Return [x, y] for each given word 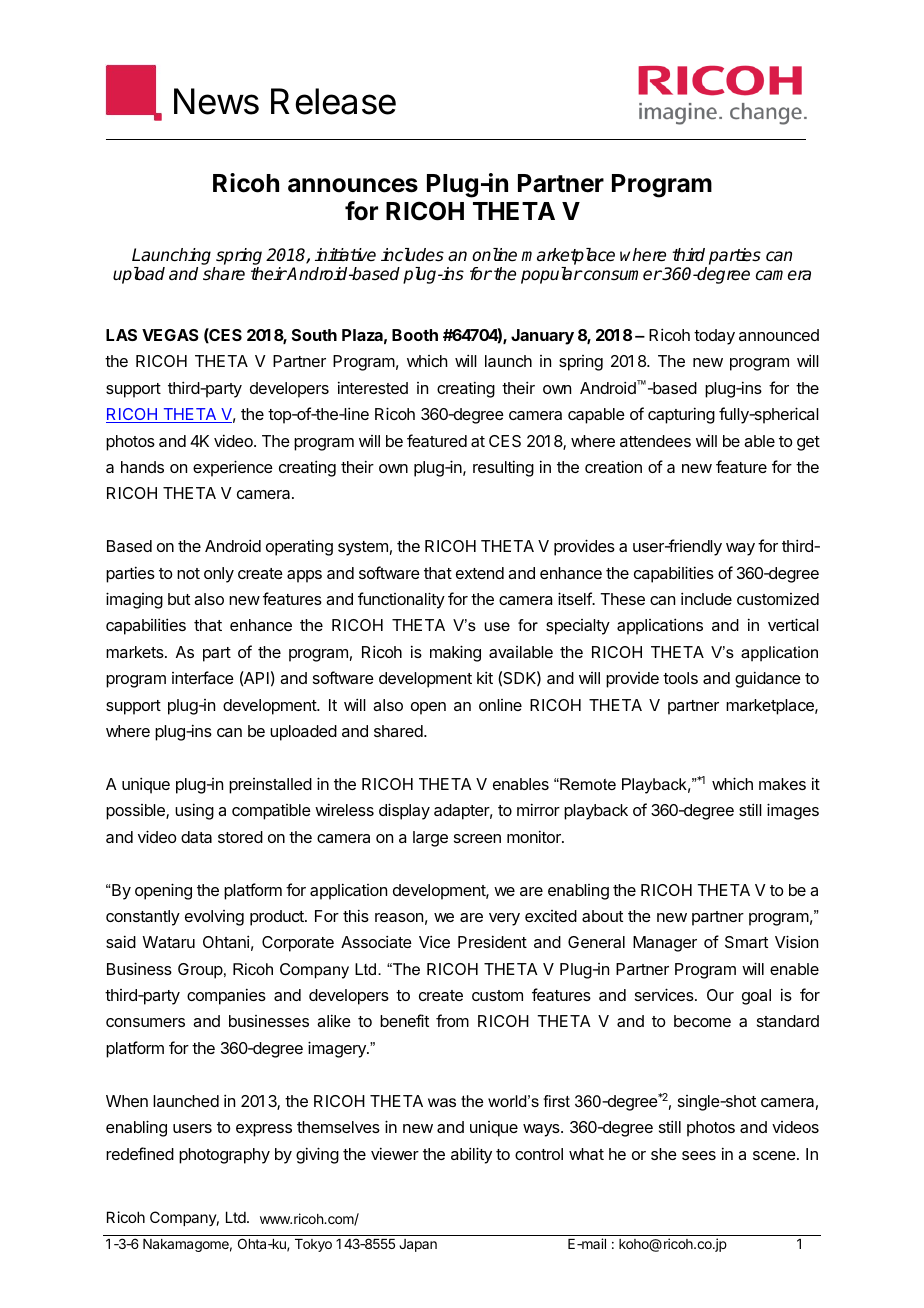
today [714, 337]
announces [353, 185]
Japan [418, 1245]
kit [485, 677]
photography [224, 1156]
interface [203, 677]
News [216, 101]
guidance [768, 679]
